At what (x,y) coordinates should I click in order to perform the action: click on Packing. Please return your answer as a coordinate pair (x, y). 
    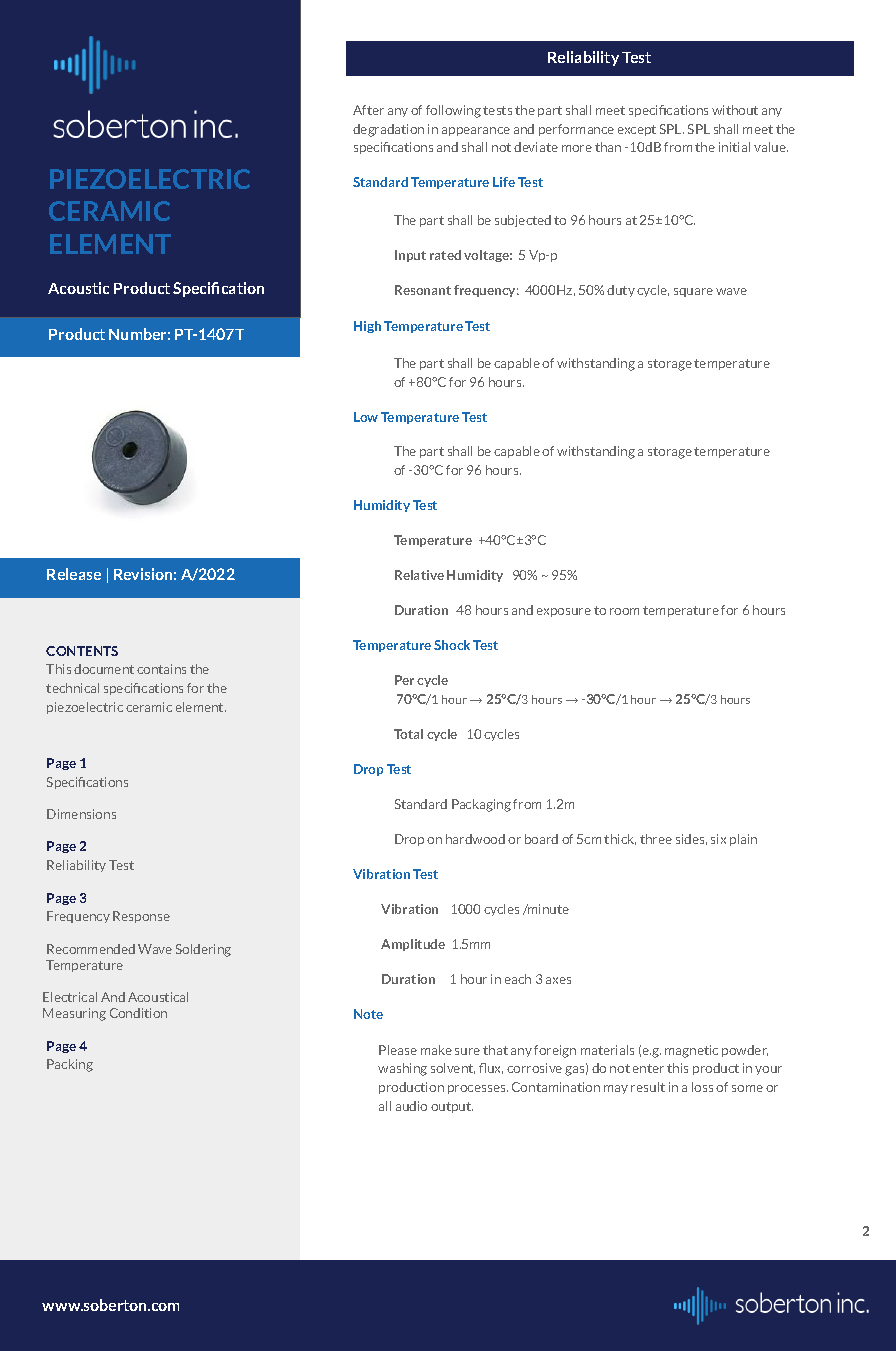
    Looking at the image, I should click on (70, 1065).
